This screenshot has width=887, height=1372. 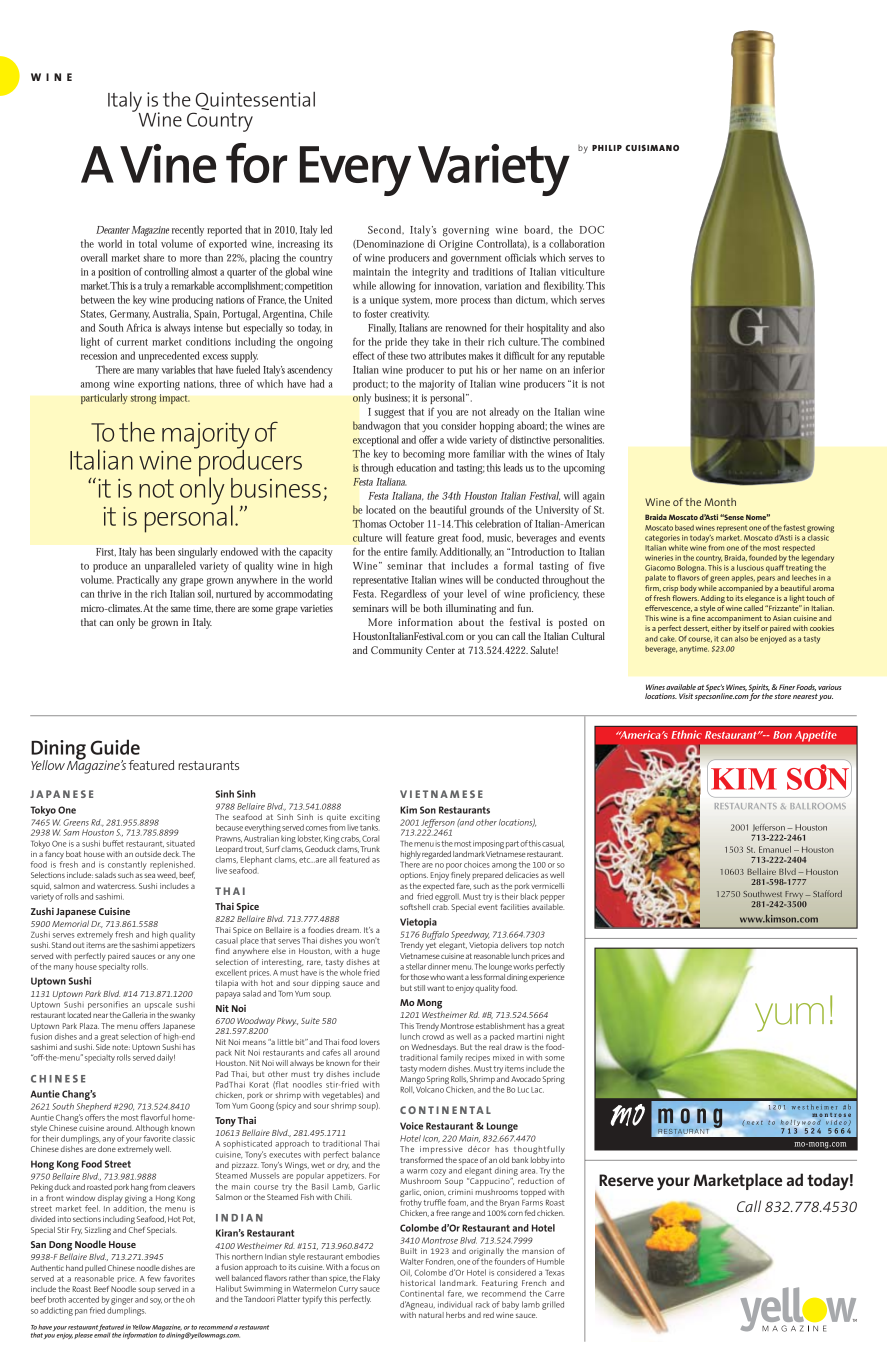 What do you see at coordinates (592, 230) in the screenshot?
I see `DOC` at bounding box center [592, 230].
